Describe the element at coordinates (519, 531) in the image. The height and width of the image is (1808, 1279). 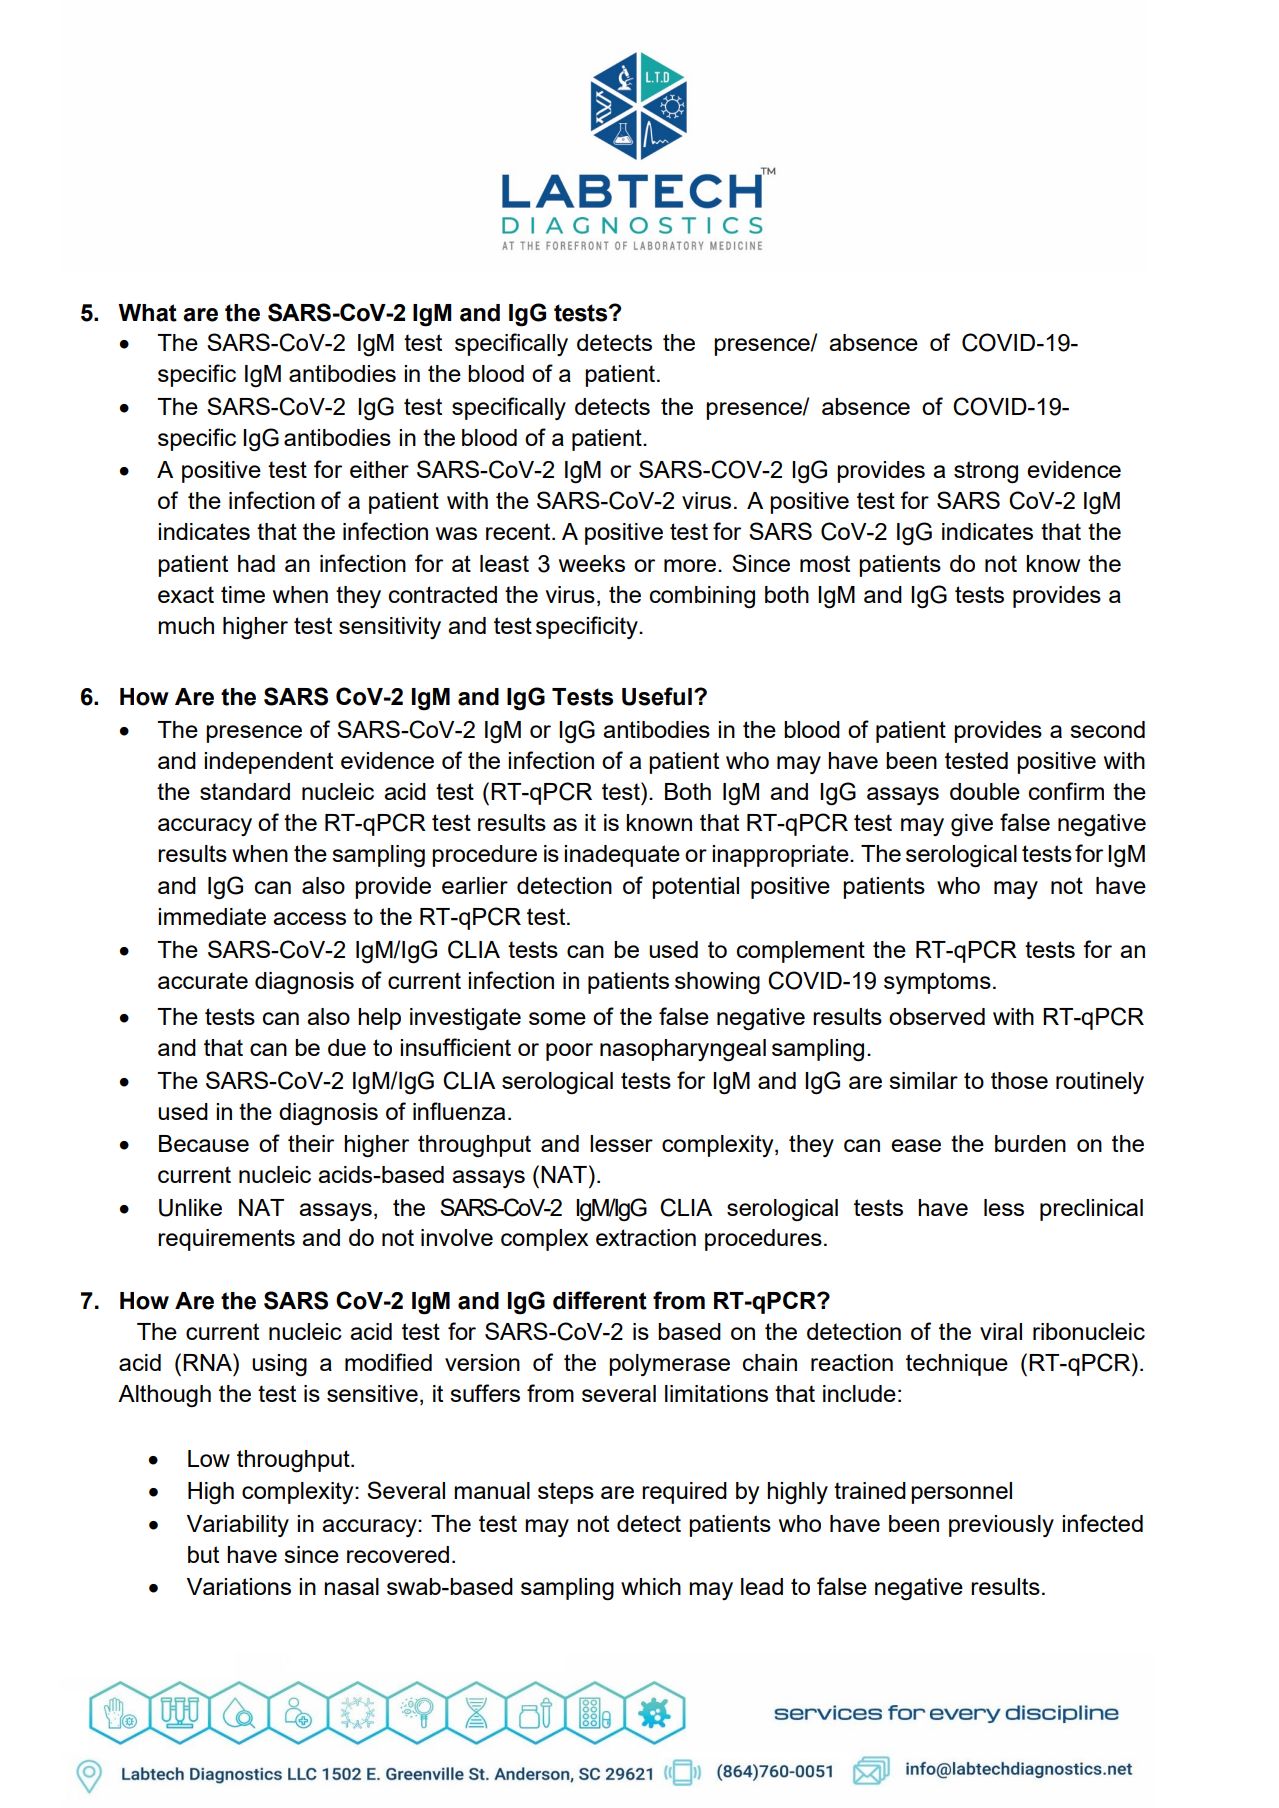
I see `recent` at that location.
